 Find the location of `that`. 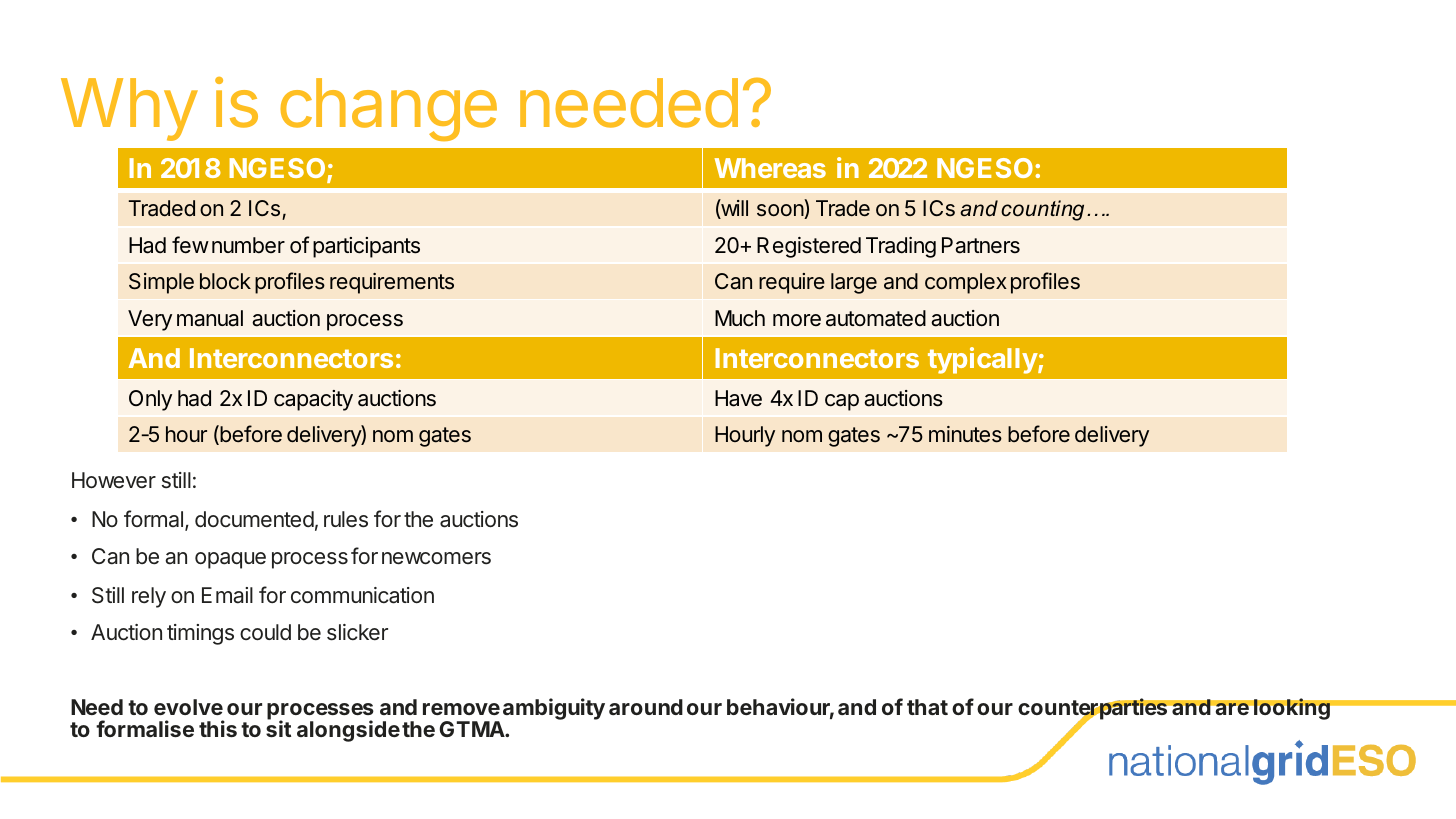

that is located at coordinates (927, 707).
